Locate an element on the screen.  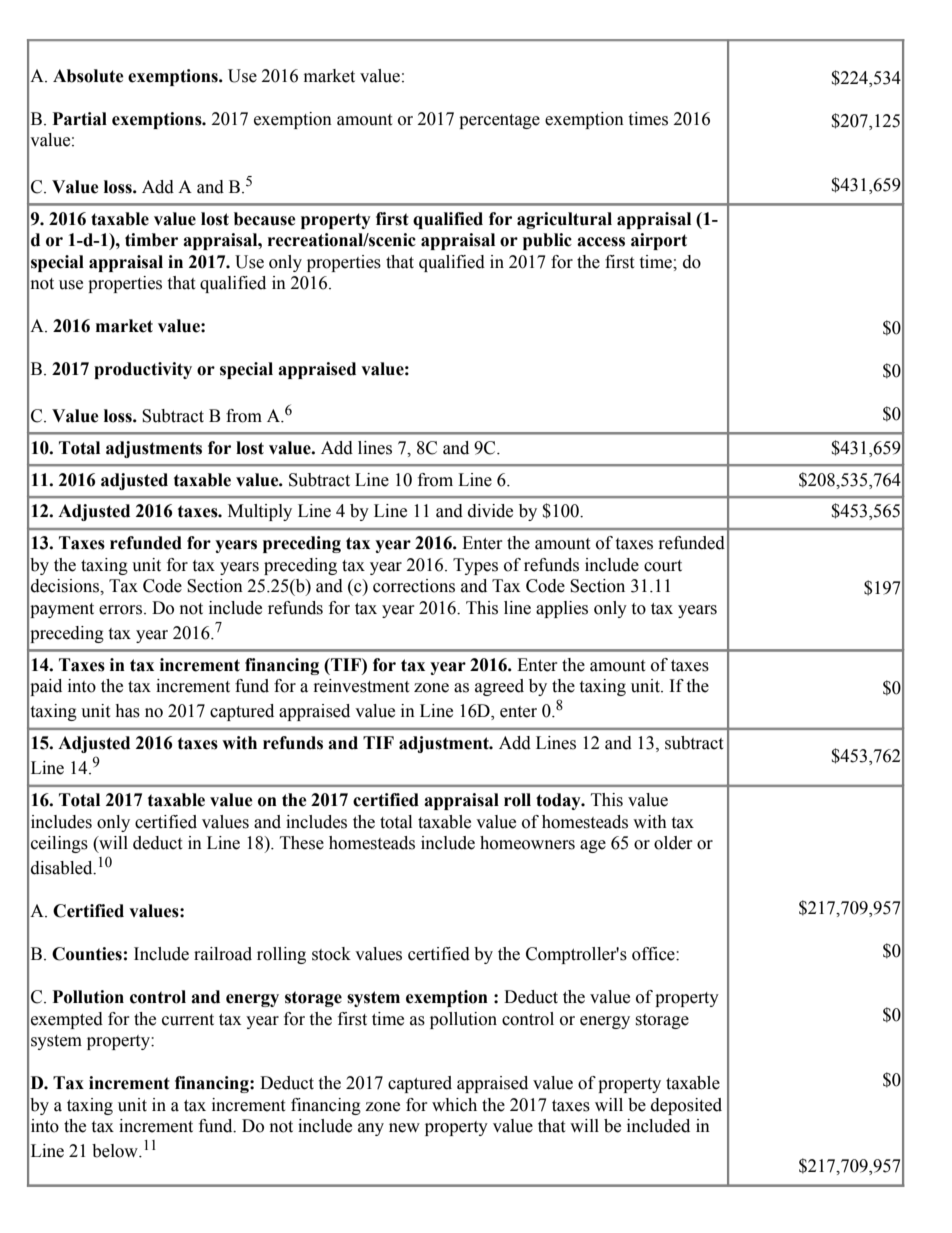
applies is located at coordinates (562, 609).
